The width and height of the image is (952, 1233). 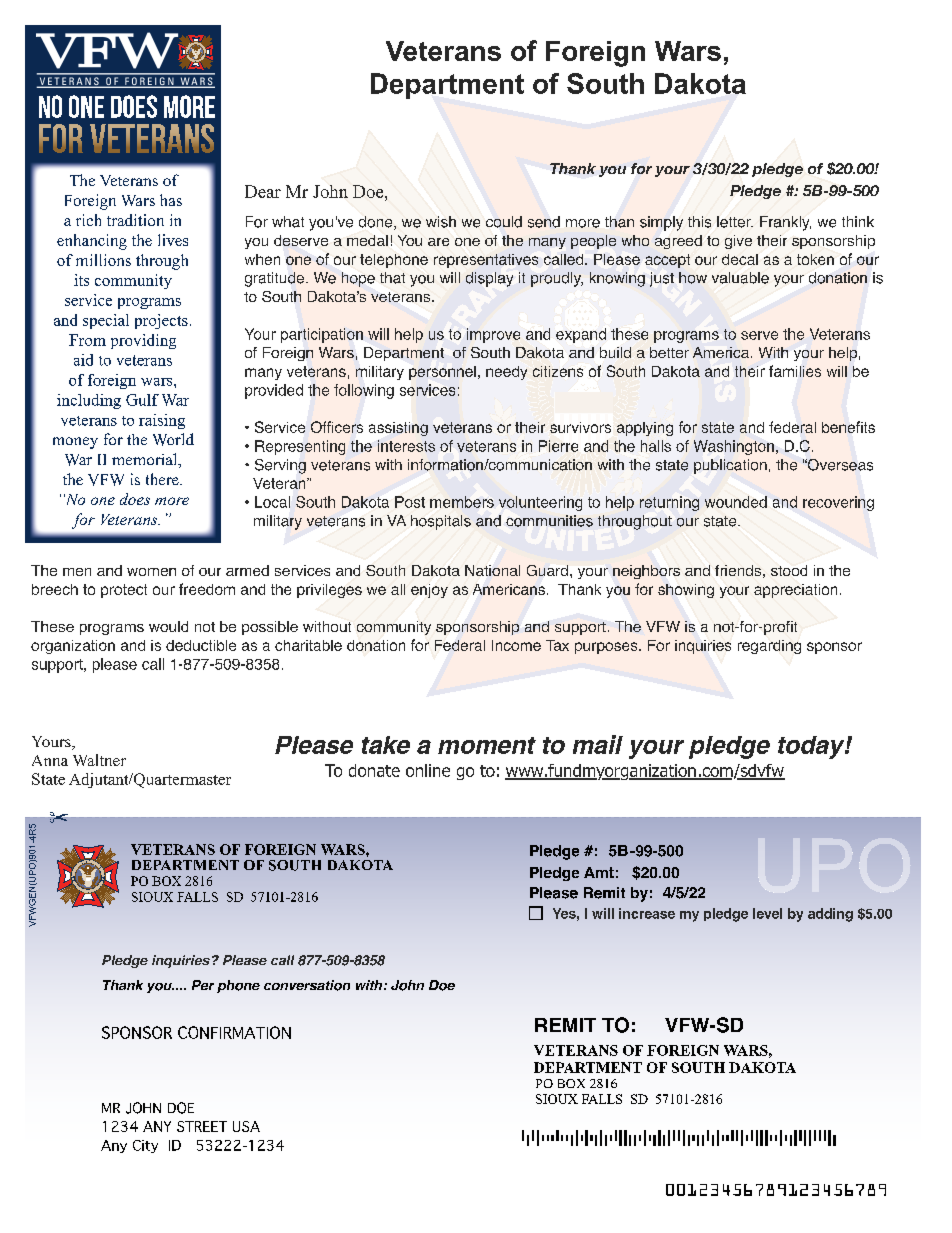 I want to click on interests, so click(x=406, y=446).
